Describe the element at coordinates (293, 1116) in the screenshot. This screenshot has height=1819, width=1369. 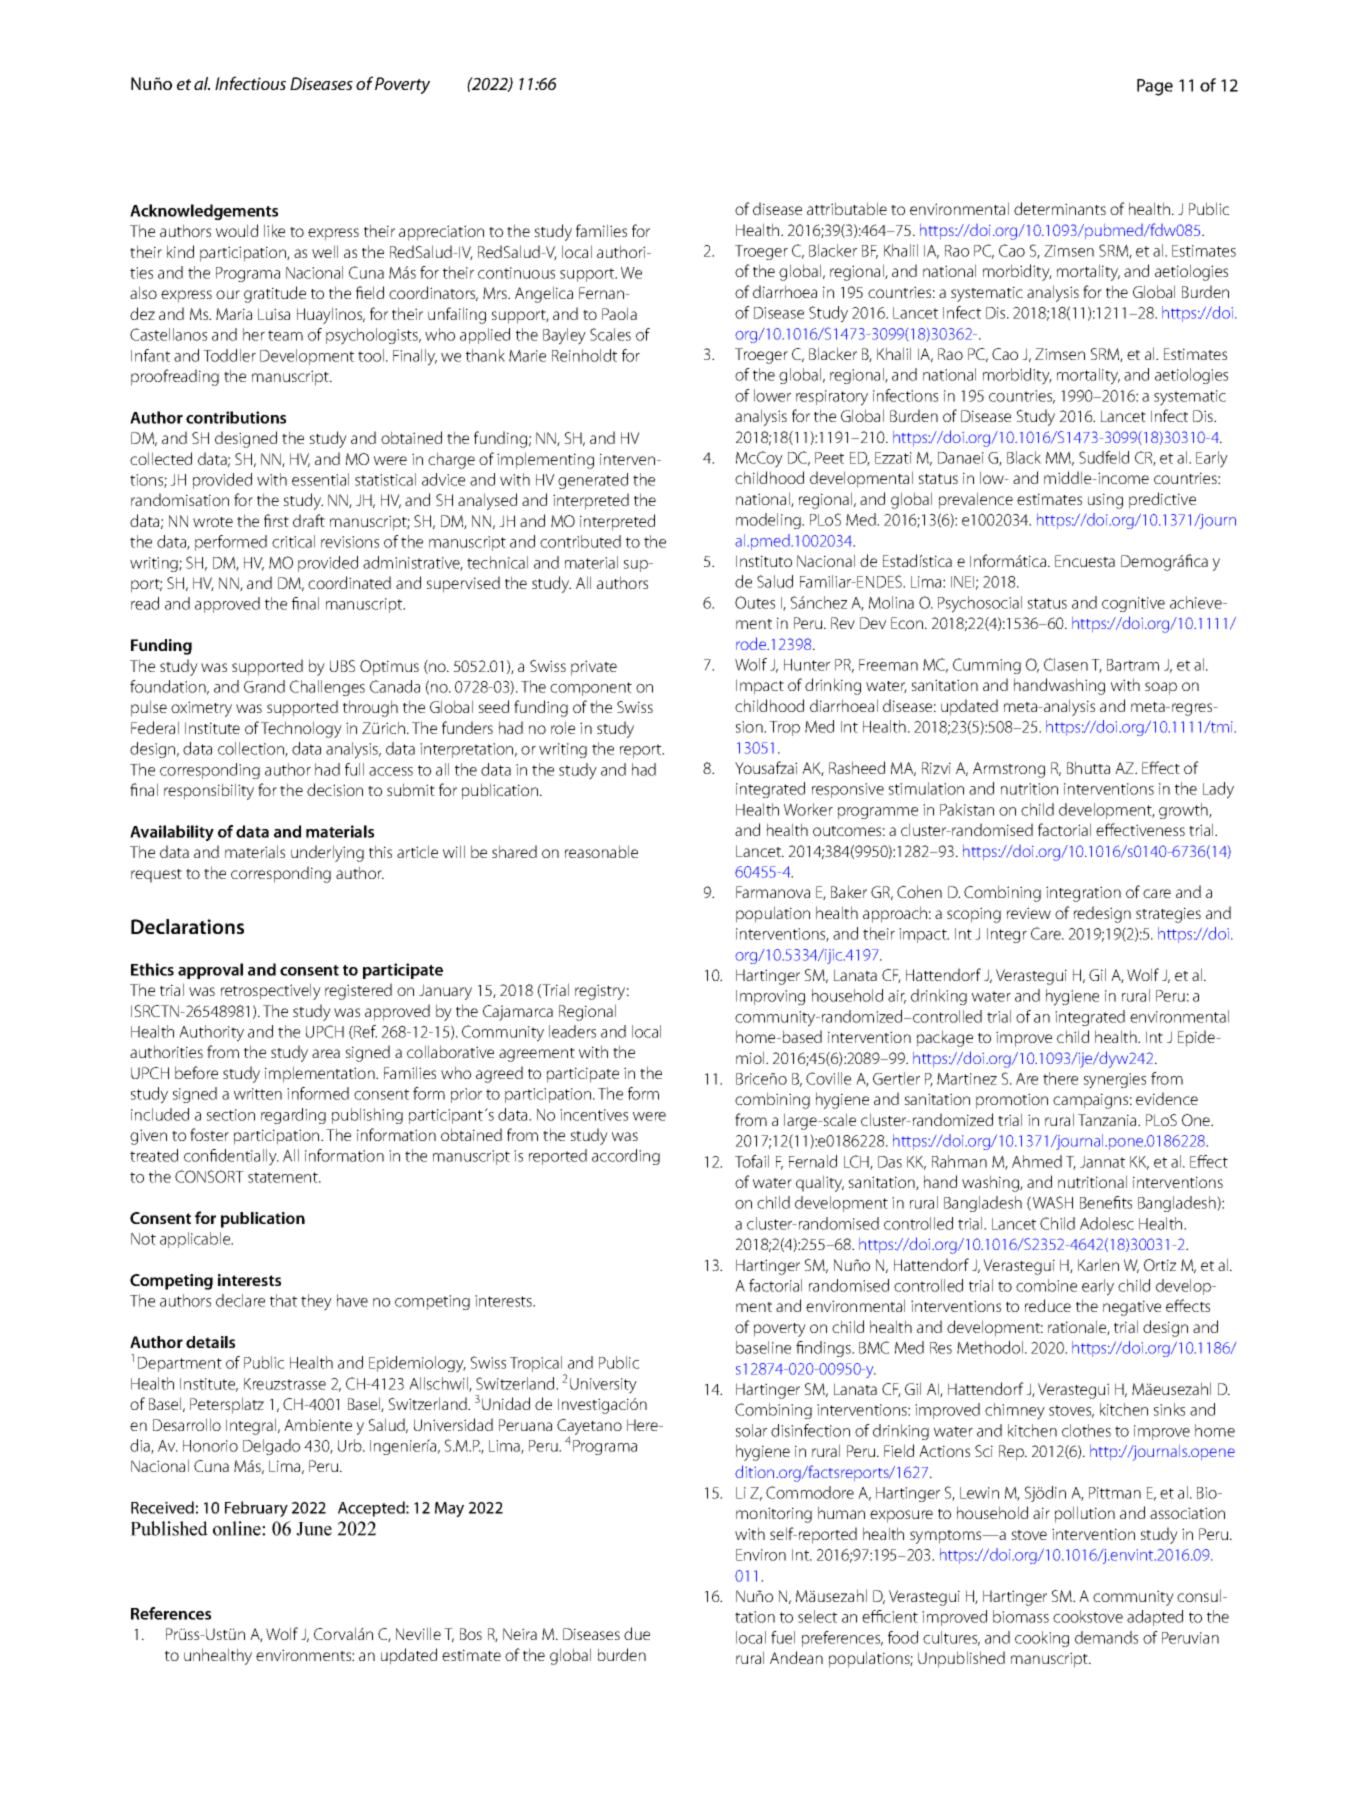
I see `regarding` at that location.
